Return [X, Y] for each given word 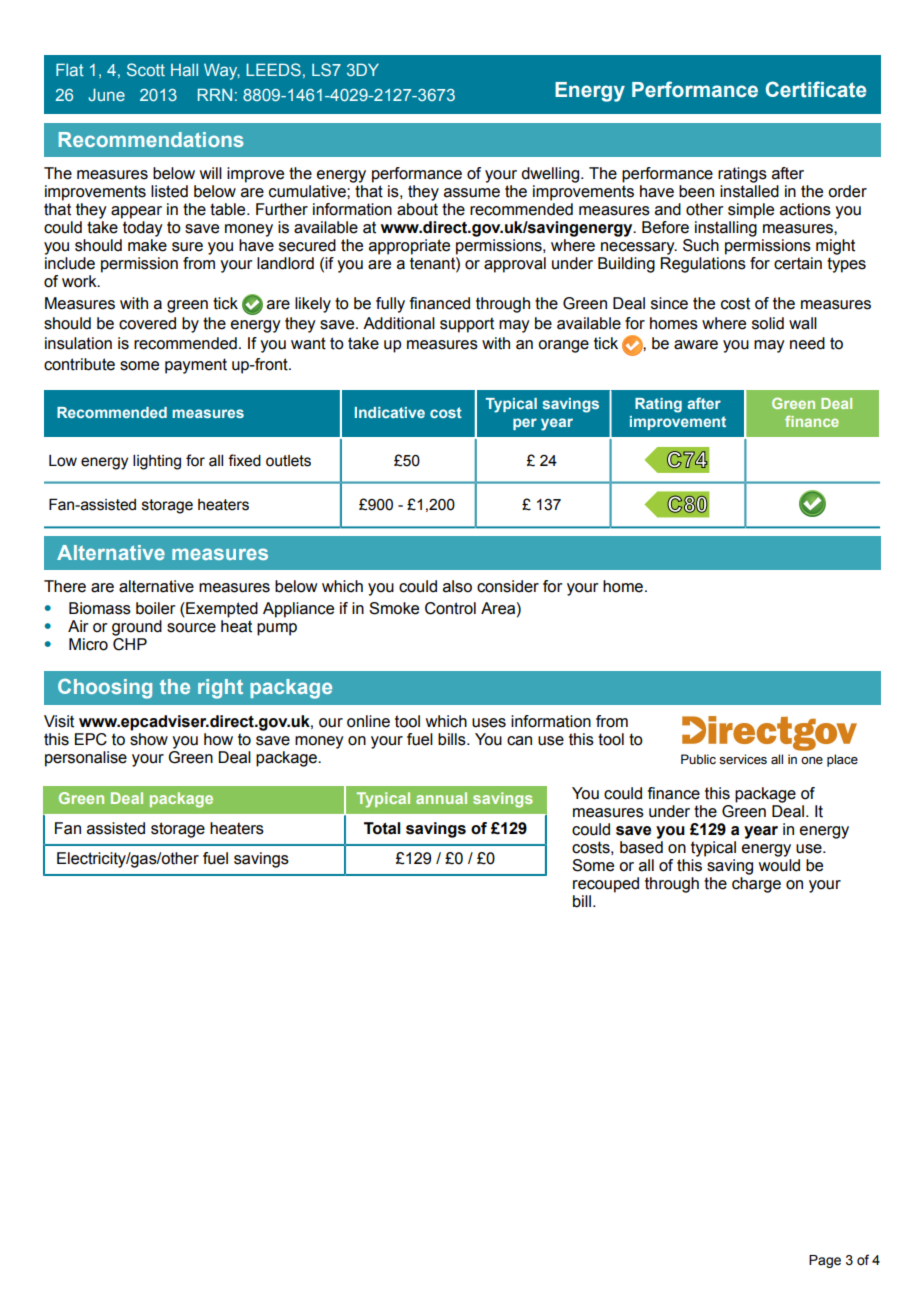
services [743, 759]
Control [450, 608]
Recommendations [151, 139]
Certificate [816, 89]
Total [382, 828]
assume [472, 193]
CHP [130, 644]
